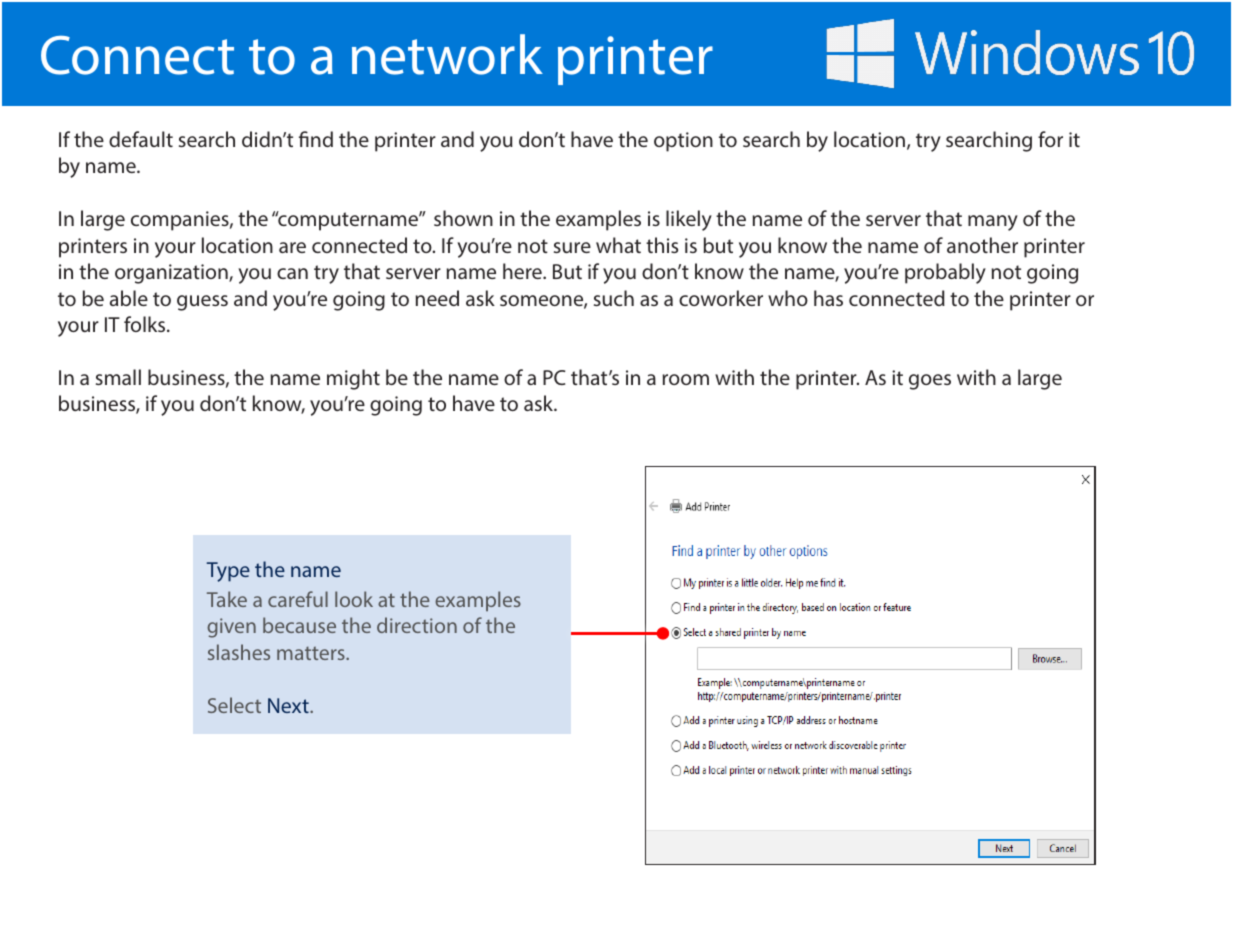 The height and width of the image is (952, 1233). I want to click on find, so click(316, 139).
